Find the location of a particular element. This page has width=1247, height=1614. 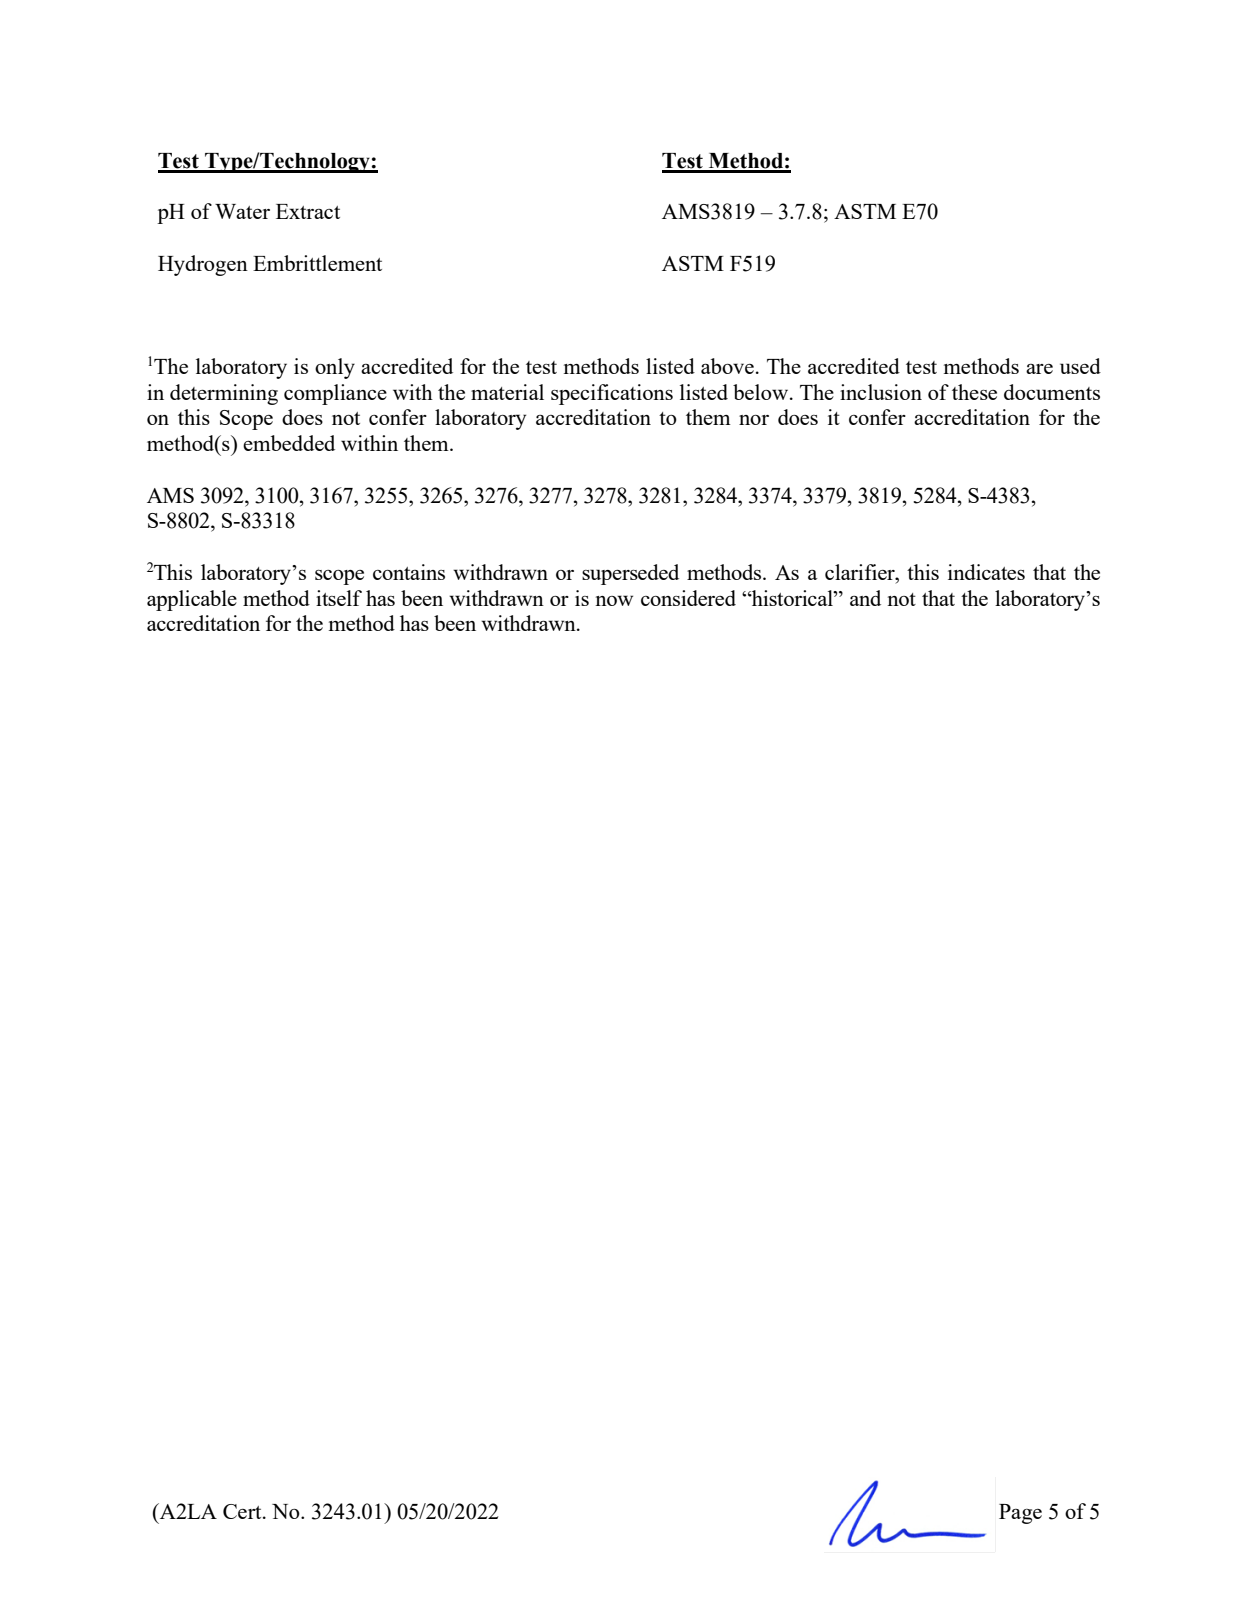

Embrittlement is located at coordinates (317, 263).
